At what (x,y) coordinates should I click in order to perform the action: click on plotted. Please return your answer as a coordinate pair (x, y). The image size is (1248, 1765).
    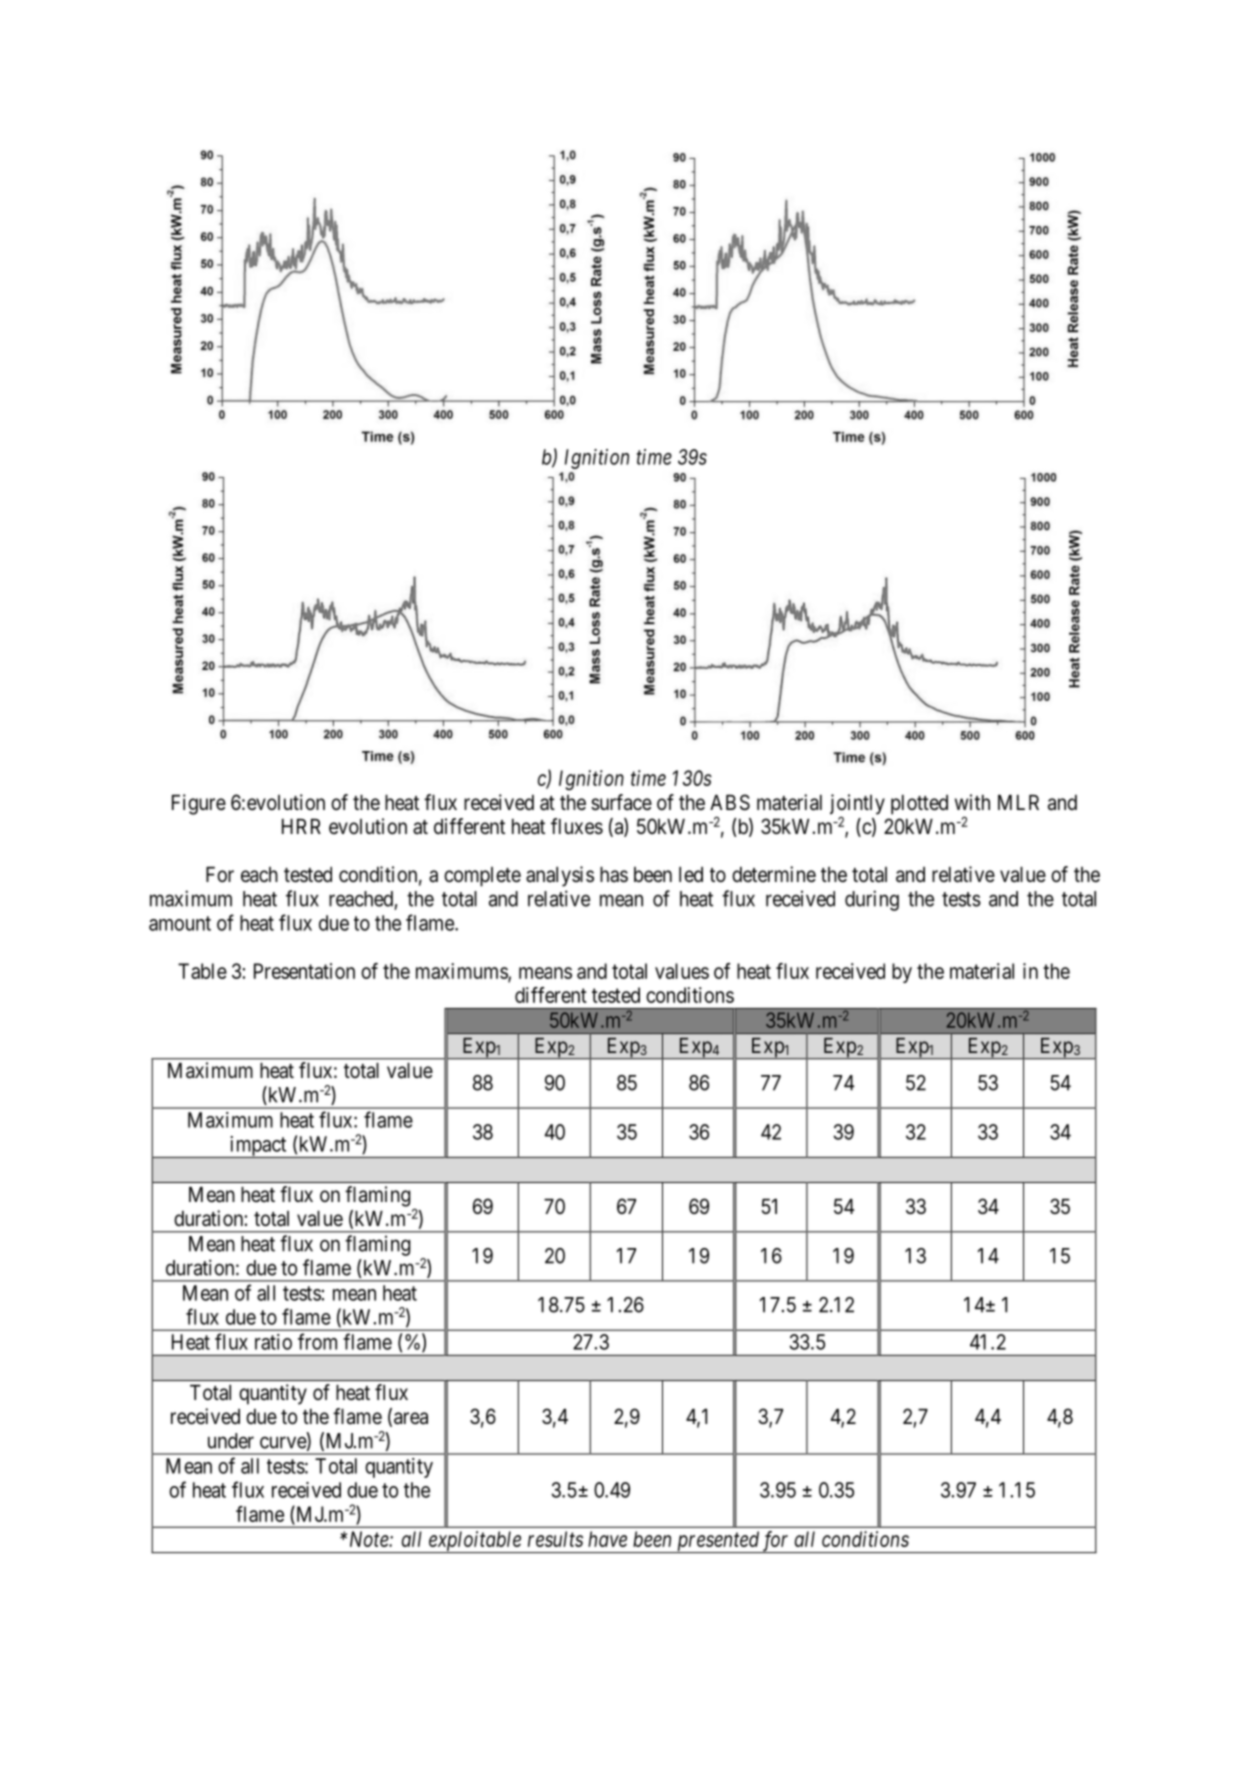
    Looking at the image, I should click on (919, 805).
